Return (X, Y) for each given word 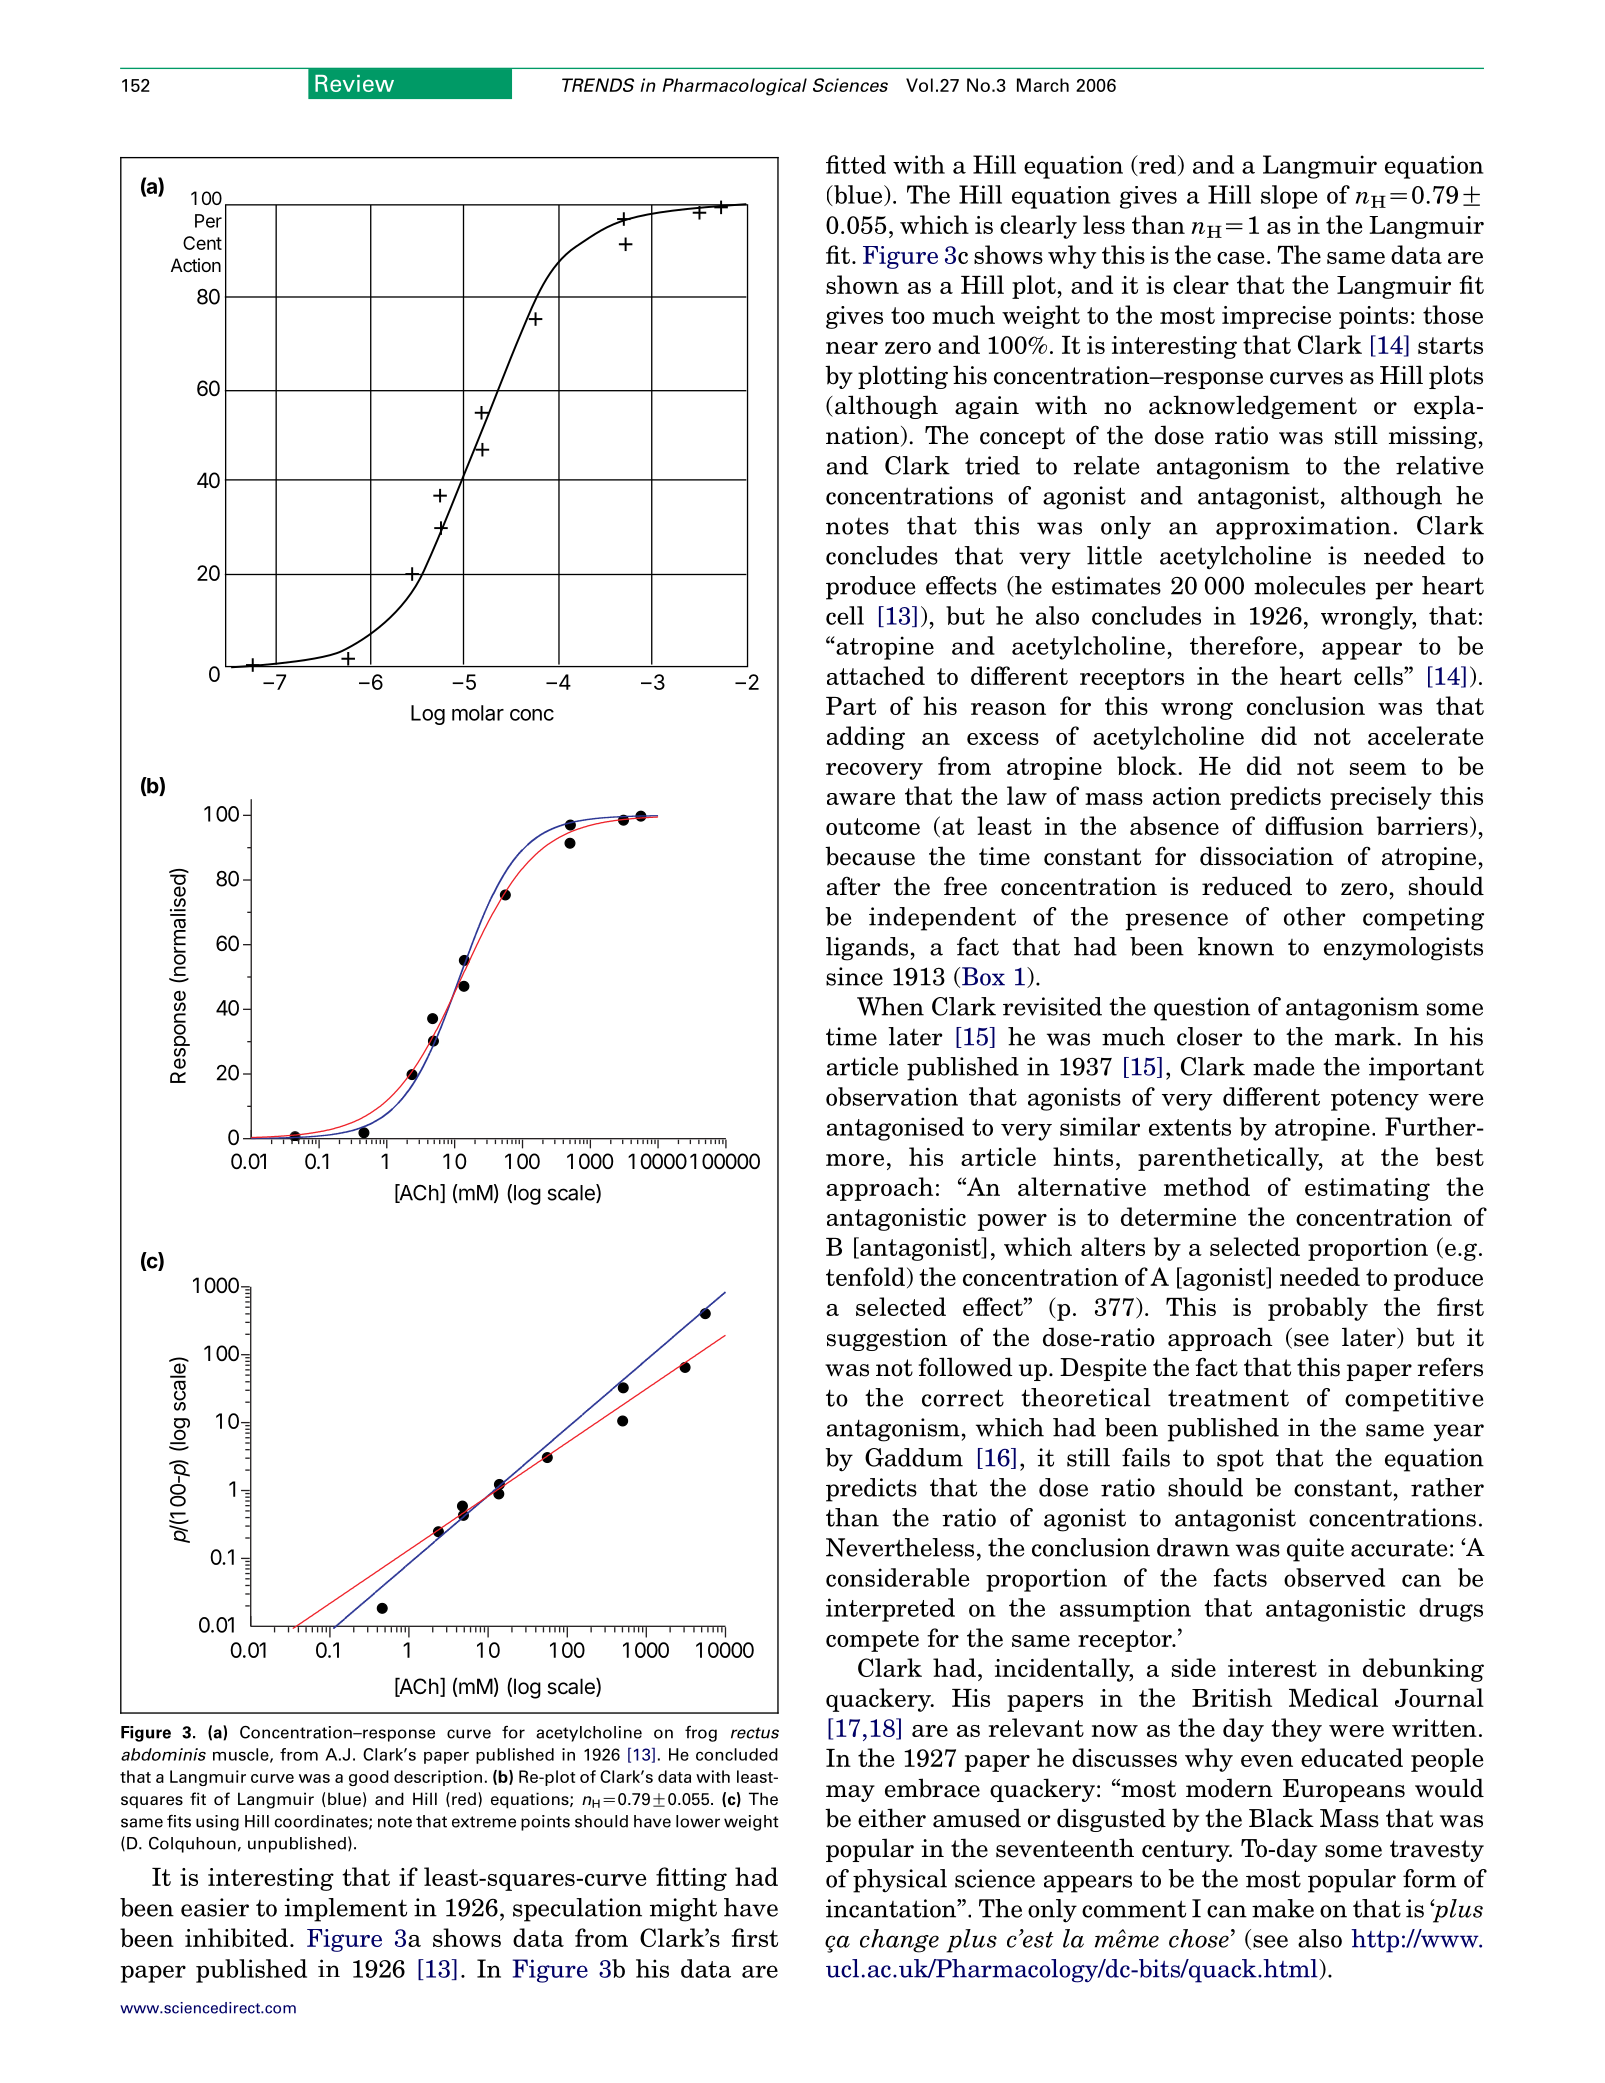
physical (900, 1881)
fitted (856, 164)
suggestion (887, 1339)
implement (345, 1910)
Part (851, 706)
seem (1378, 769)
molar (478, 713)
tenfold (865, 1276)
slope (1289, 197)
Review (354, 83)
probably (1318, 1309)
